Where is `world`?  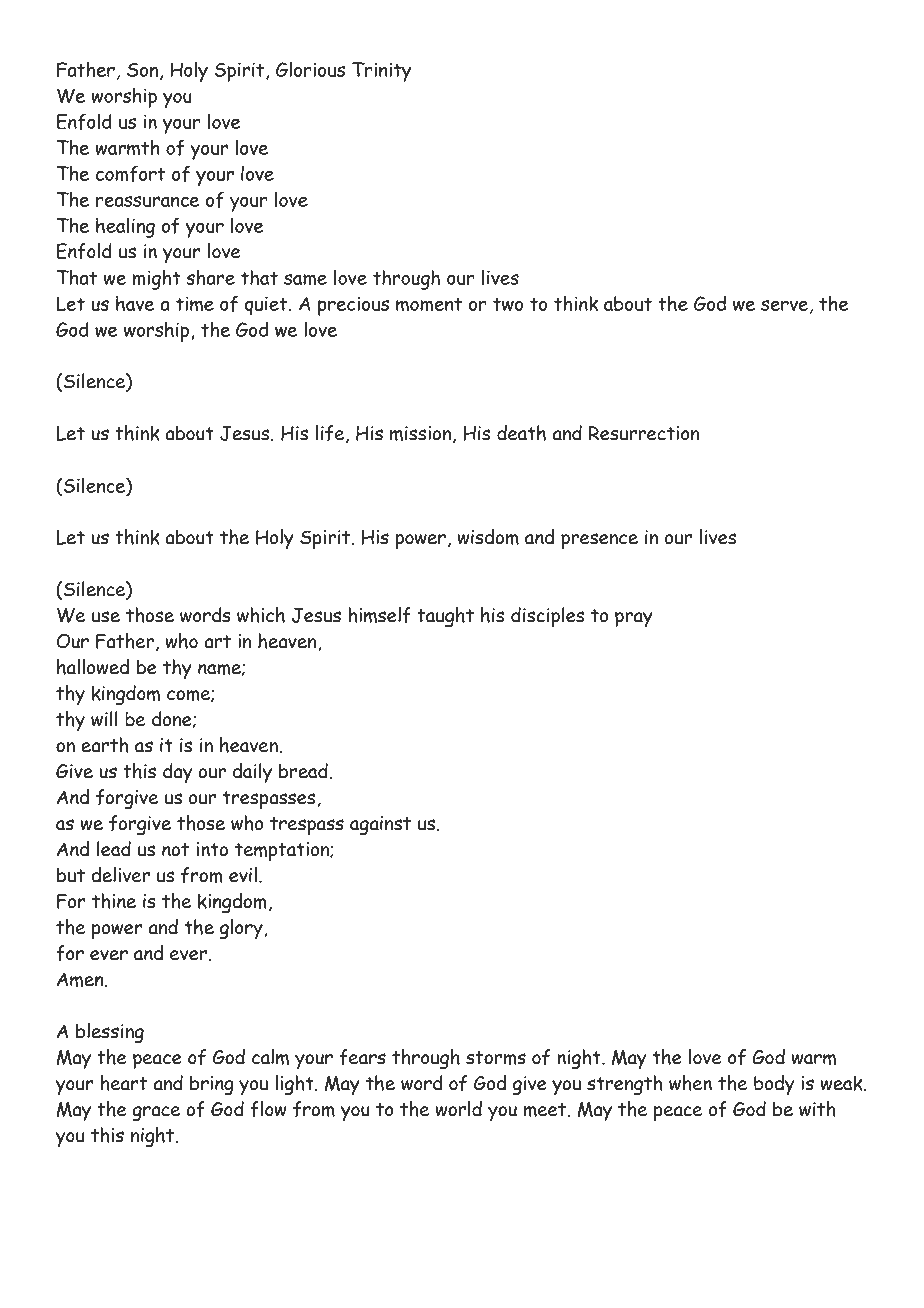 world is located at coordinates (458, 1109).
